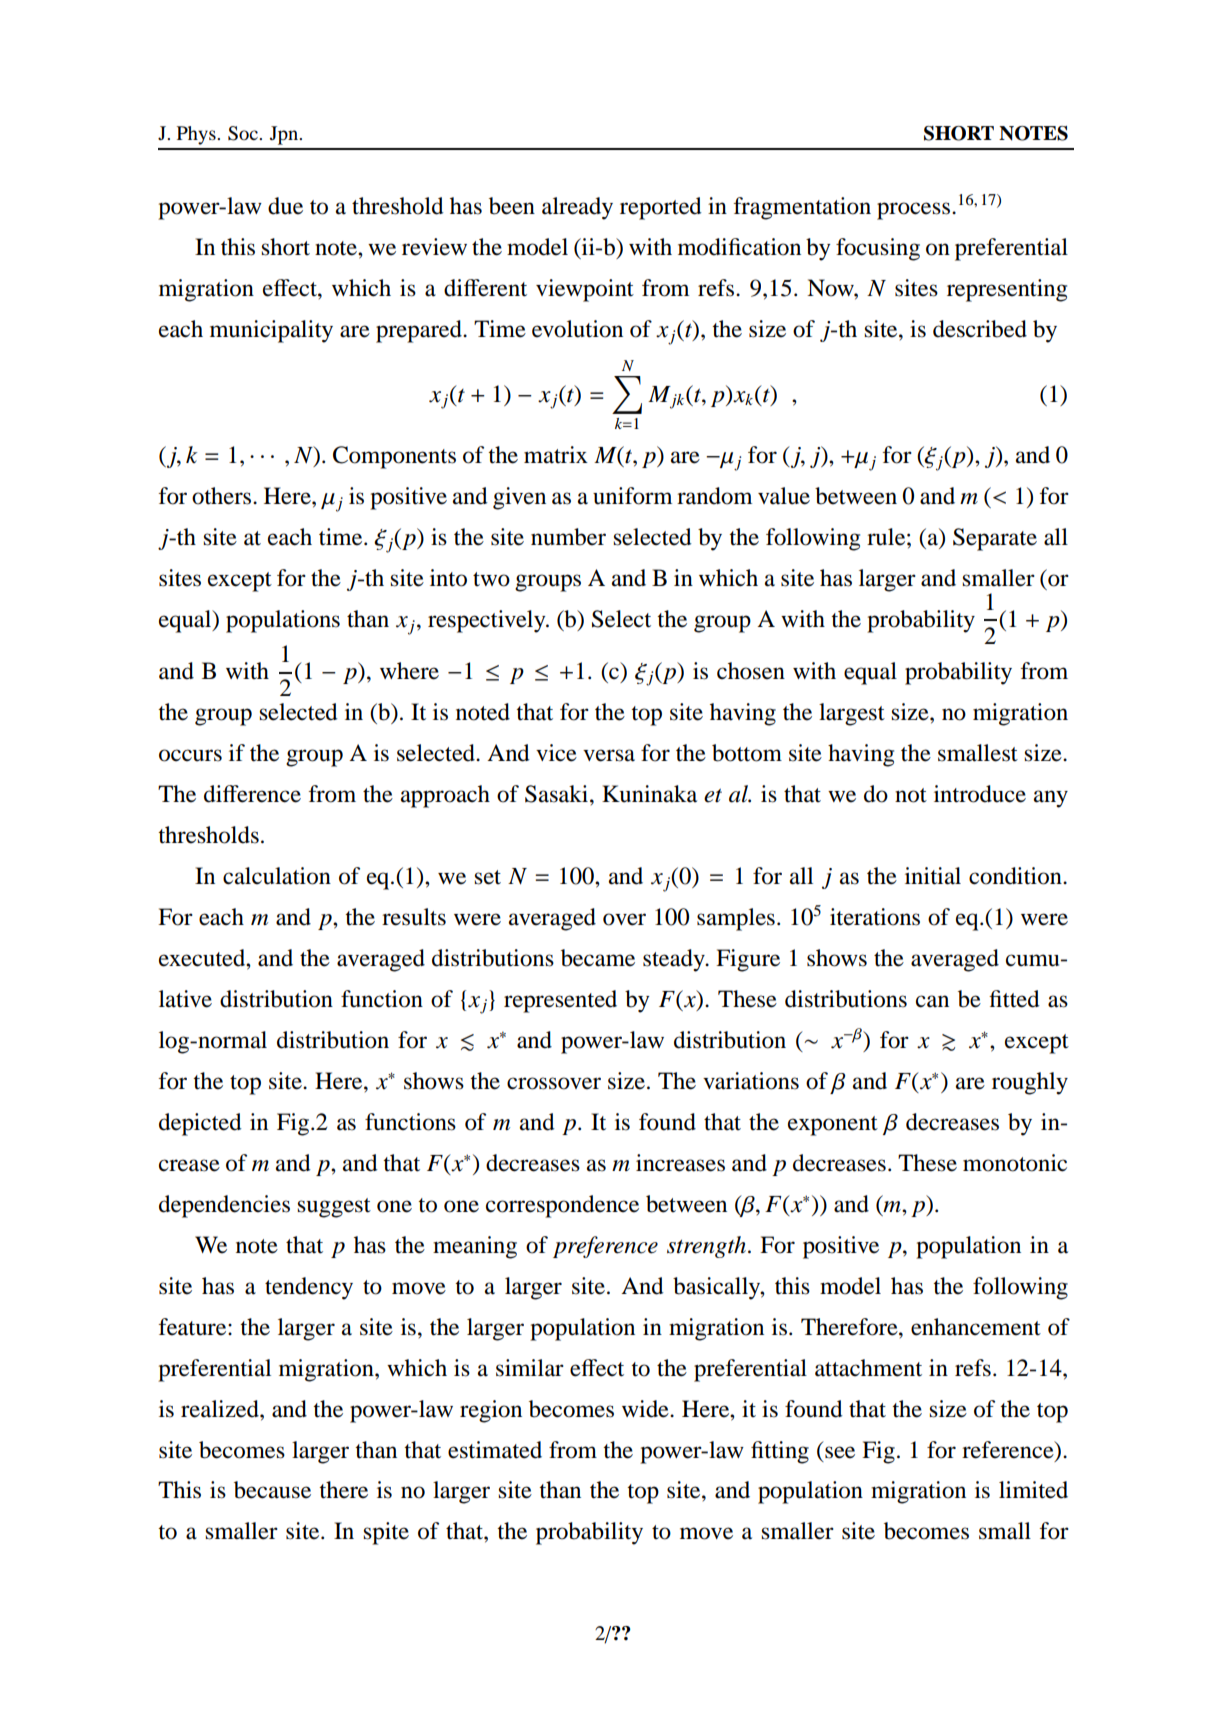 This document has height=1732, width=1224. I want to click on due, so click(285, 206).
